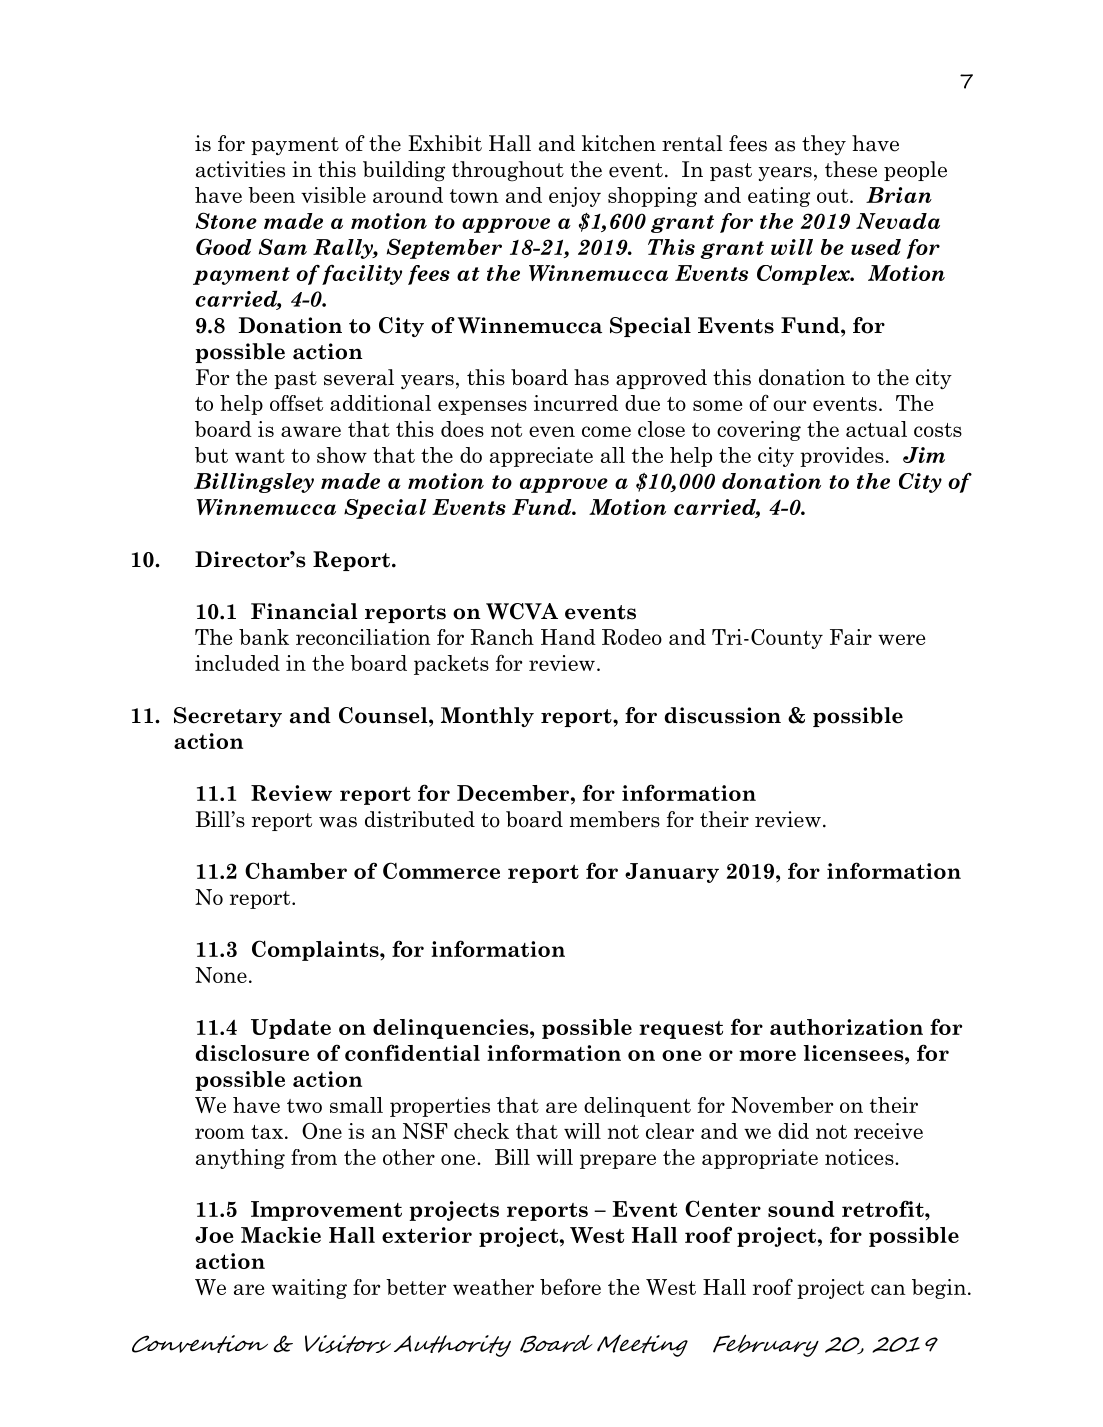  Describe the element at coordinates (846, 1027) in the document. I see `authorization` at that location.
